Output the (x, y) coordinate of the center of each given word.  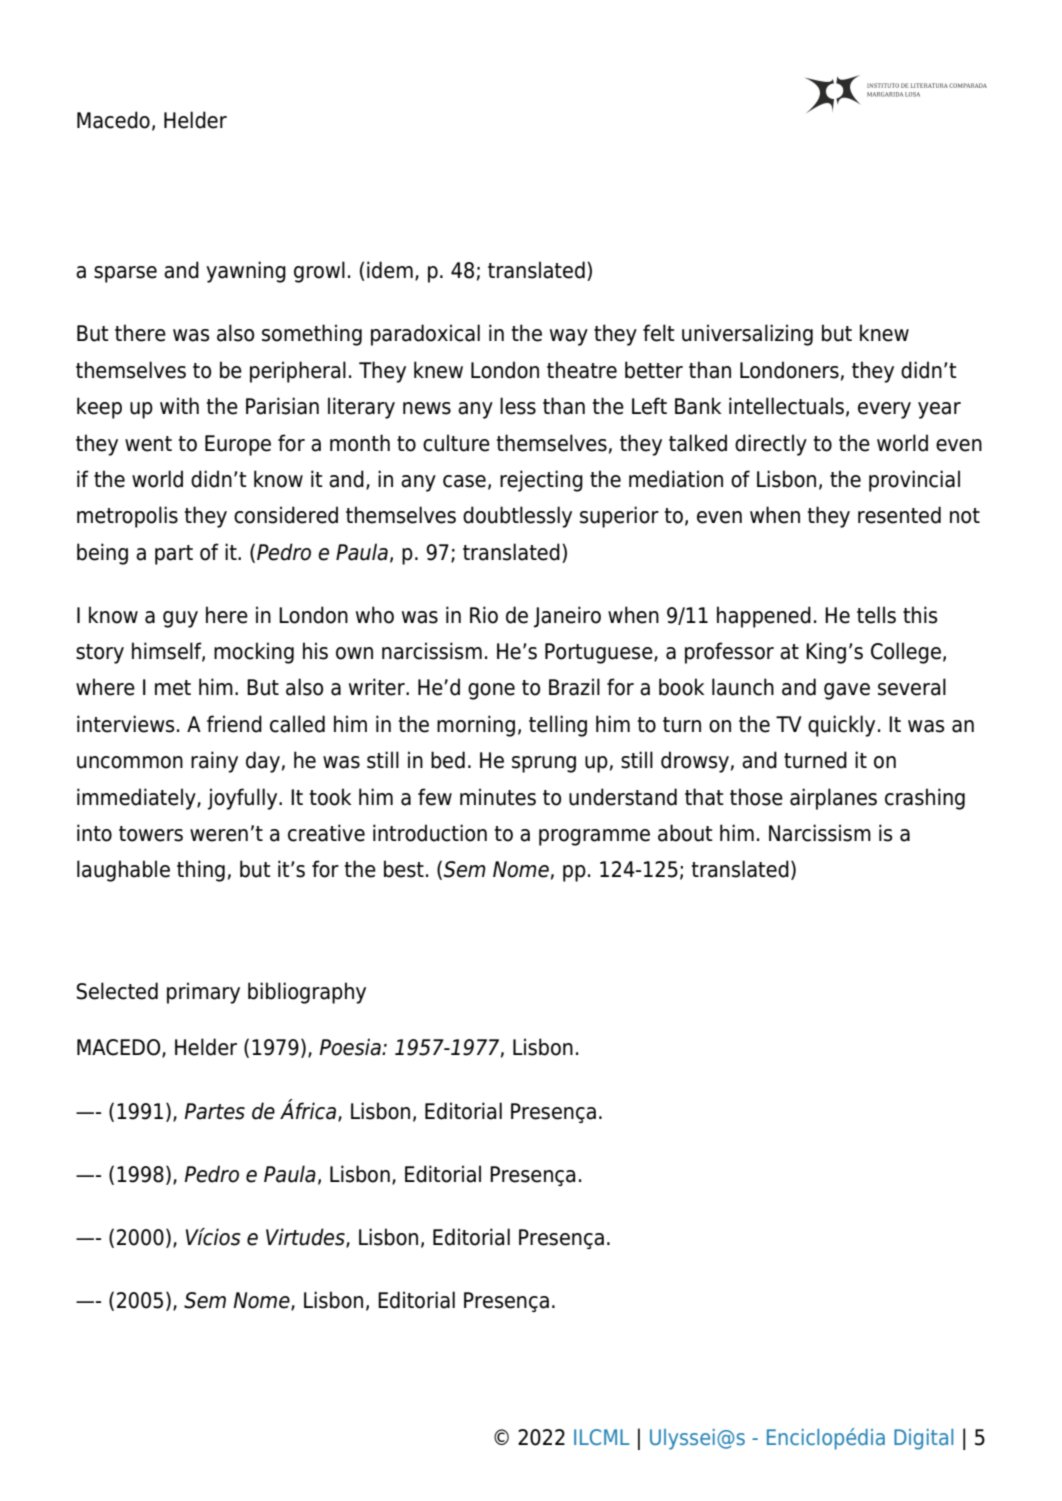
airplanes (833, 799)
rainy (214, 762)
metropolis (127, 517)
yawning (246, 272)
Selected (117, 991)
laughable (123, 871)
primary (203, 993)
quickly (841, 726)
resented (899, 515)
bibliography (307, 993)
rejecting (541, 481)
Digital (923, 1439)
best (404, 869)
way (569, 337)
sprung (544, 764)
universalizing (747, 335)
